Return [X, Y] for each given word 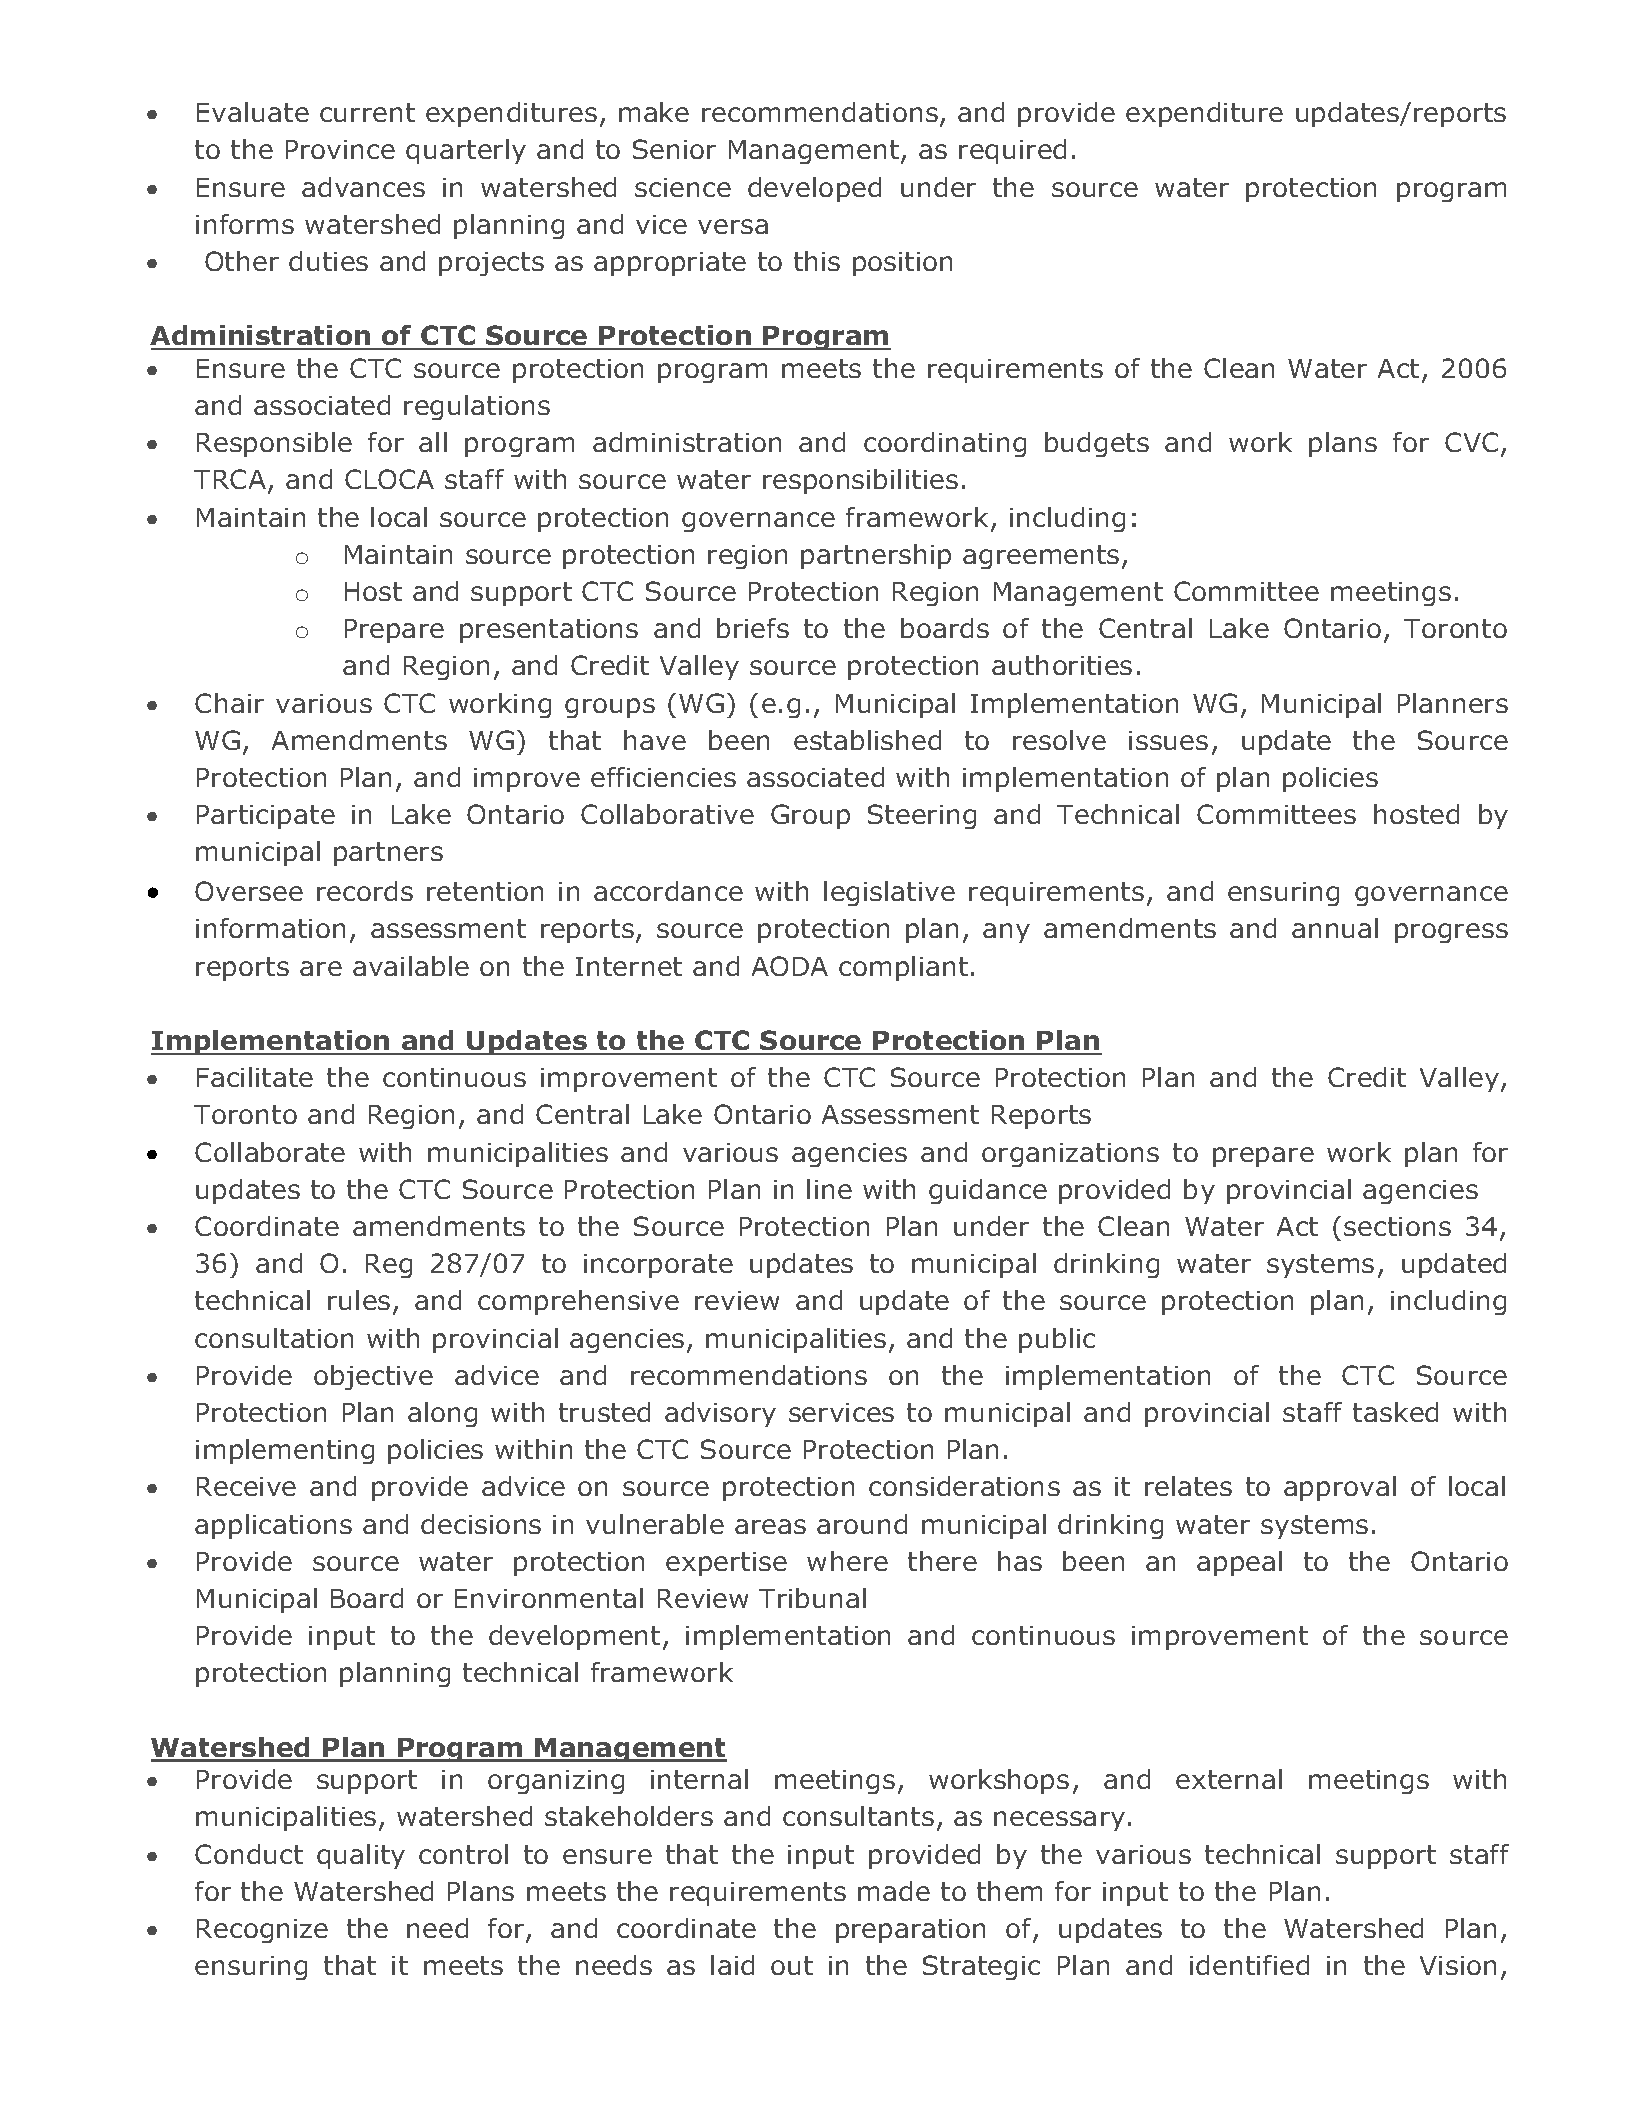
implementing [285, 1451]
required [1012, 151]
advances [363, 187]
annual [1335, 928]
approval [1340, 1488]
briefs [753, 628]
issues [1168, 740]
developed [814, 189]
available [411, 966]
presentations [549, 631]
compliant [903, 968]
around [862, 1524]
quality [361, 1856]
